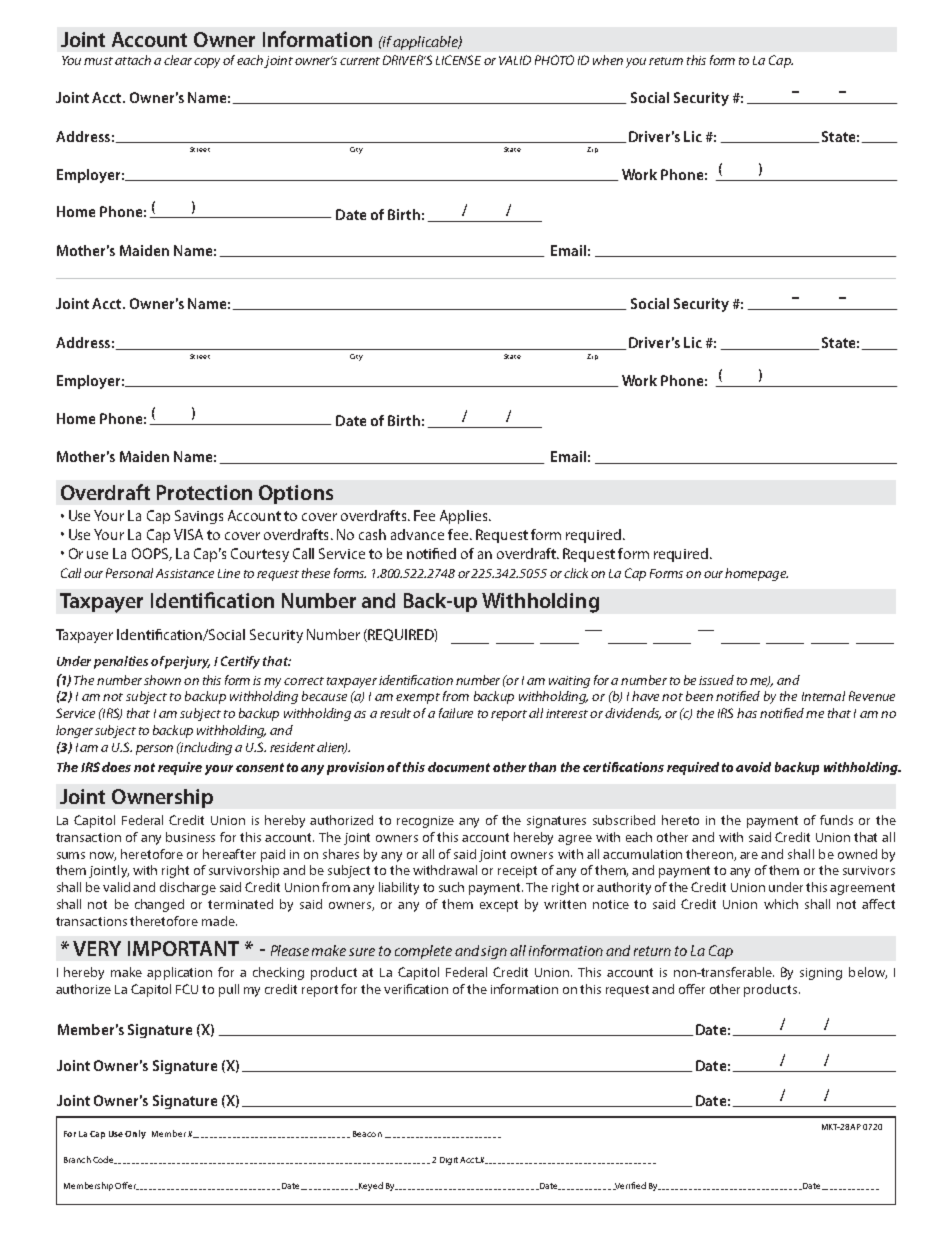  I want to click on clear, so click(178, 60).
